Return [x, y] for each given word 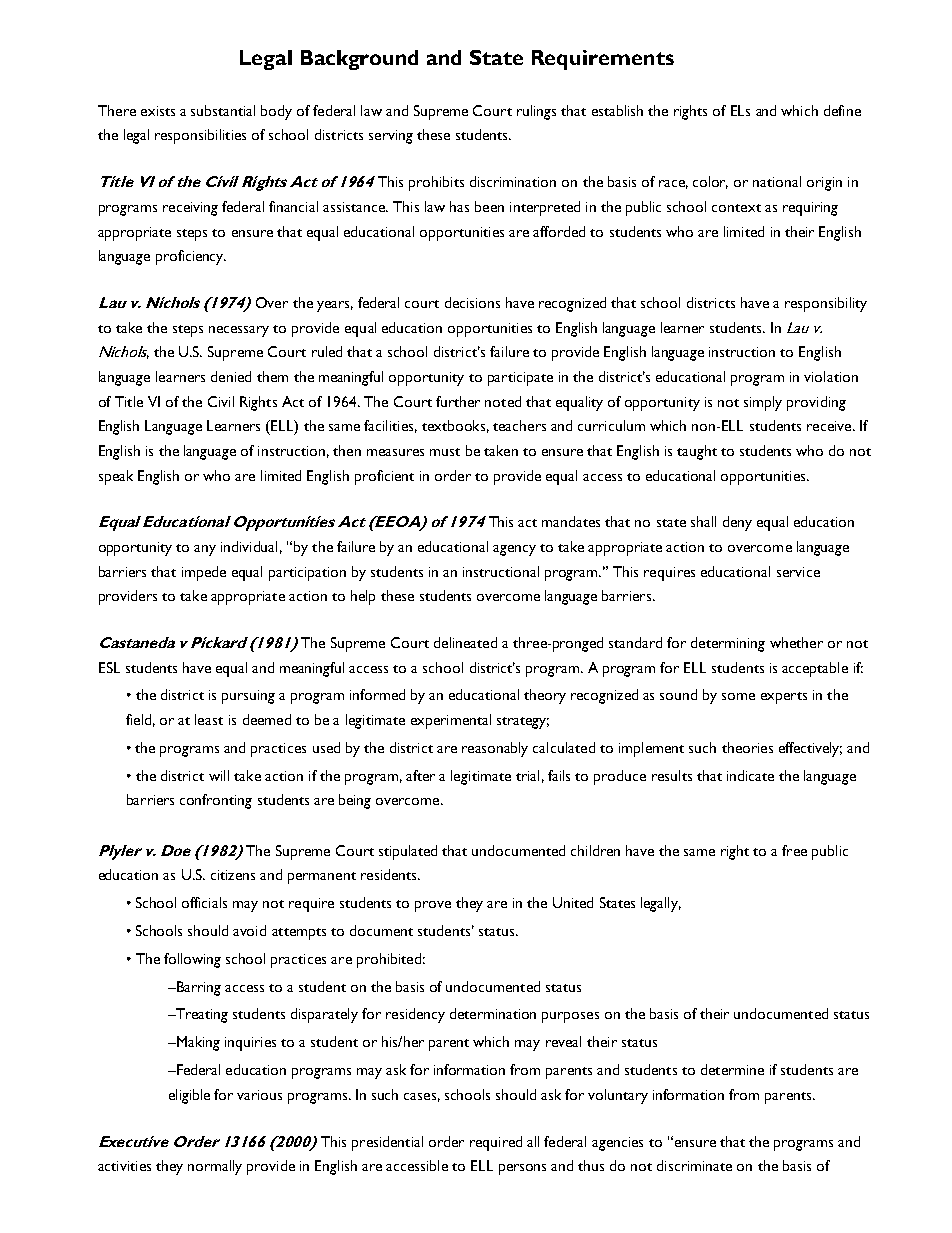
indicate [750, 775]
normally [215, 1167]
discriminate [694, 1165]
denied [231, 376]
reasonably [495, 749]
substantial [223, 110]
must [445, 452]
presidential [387, 1143]
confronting [216, 801]
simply [763, 403]
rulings [536, 112]
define [842, 110]
